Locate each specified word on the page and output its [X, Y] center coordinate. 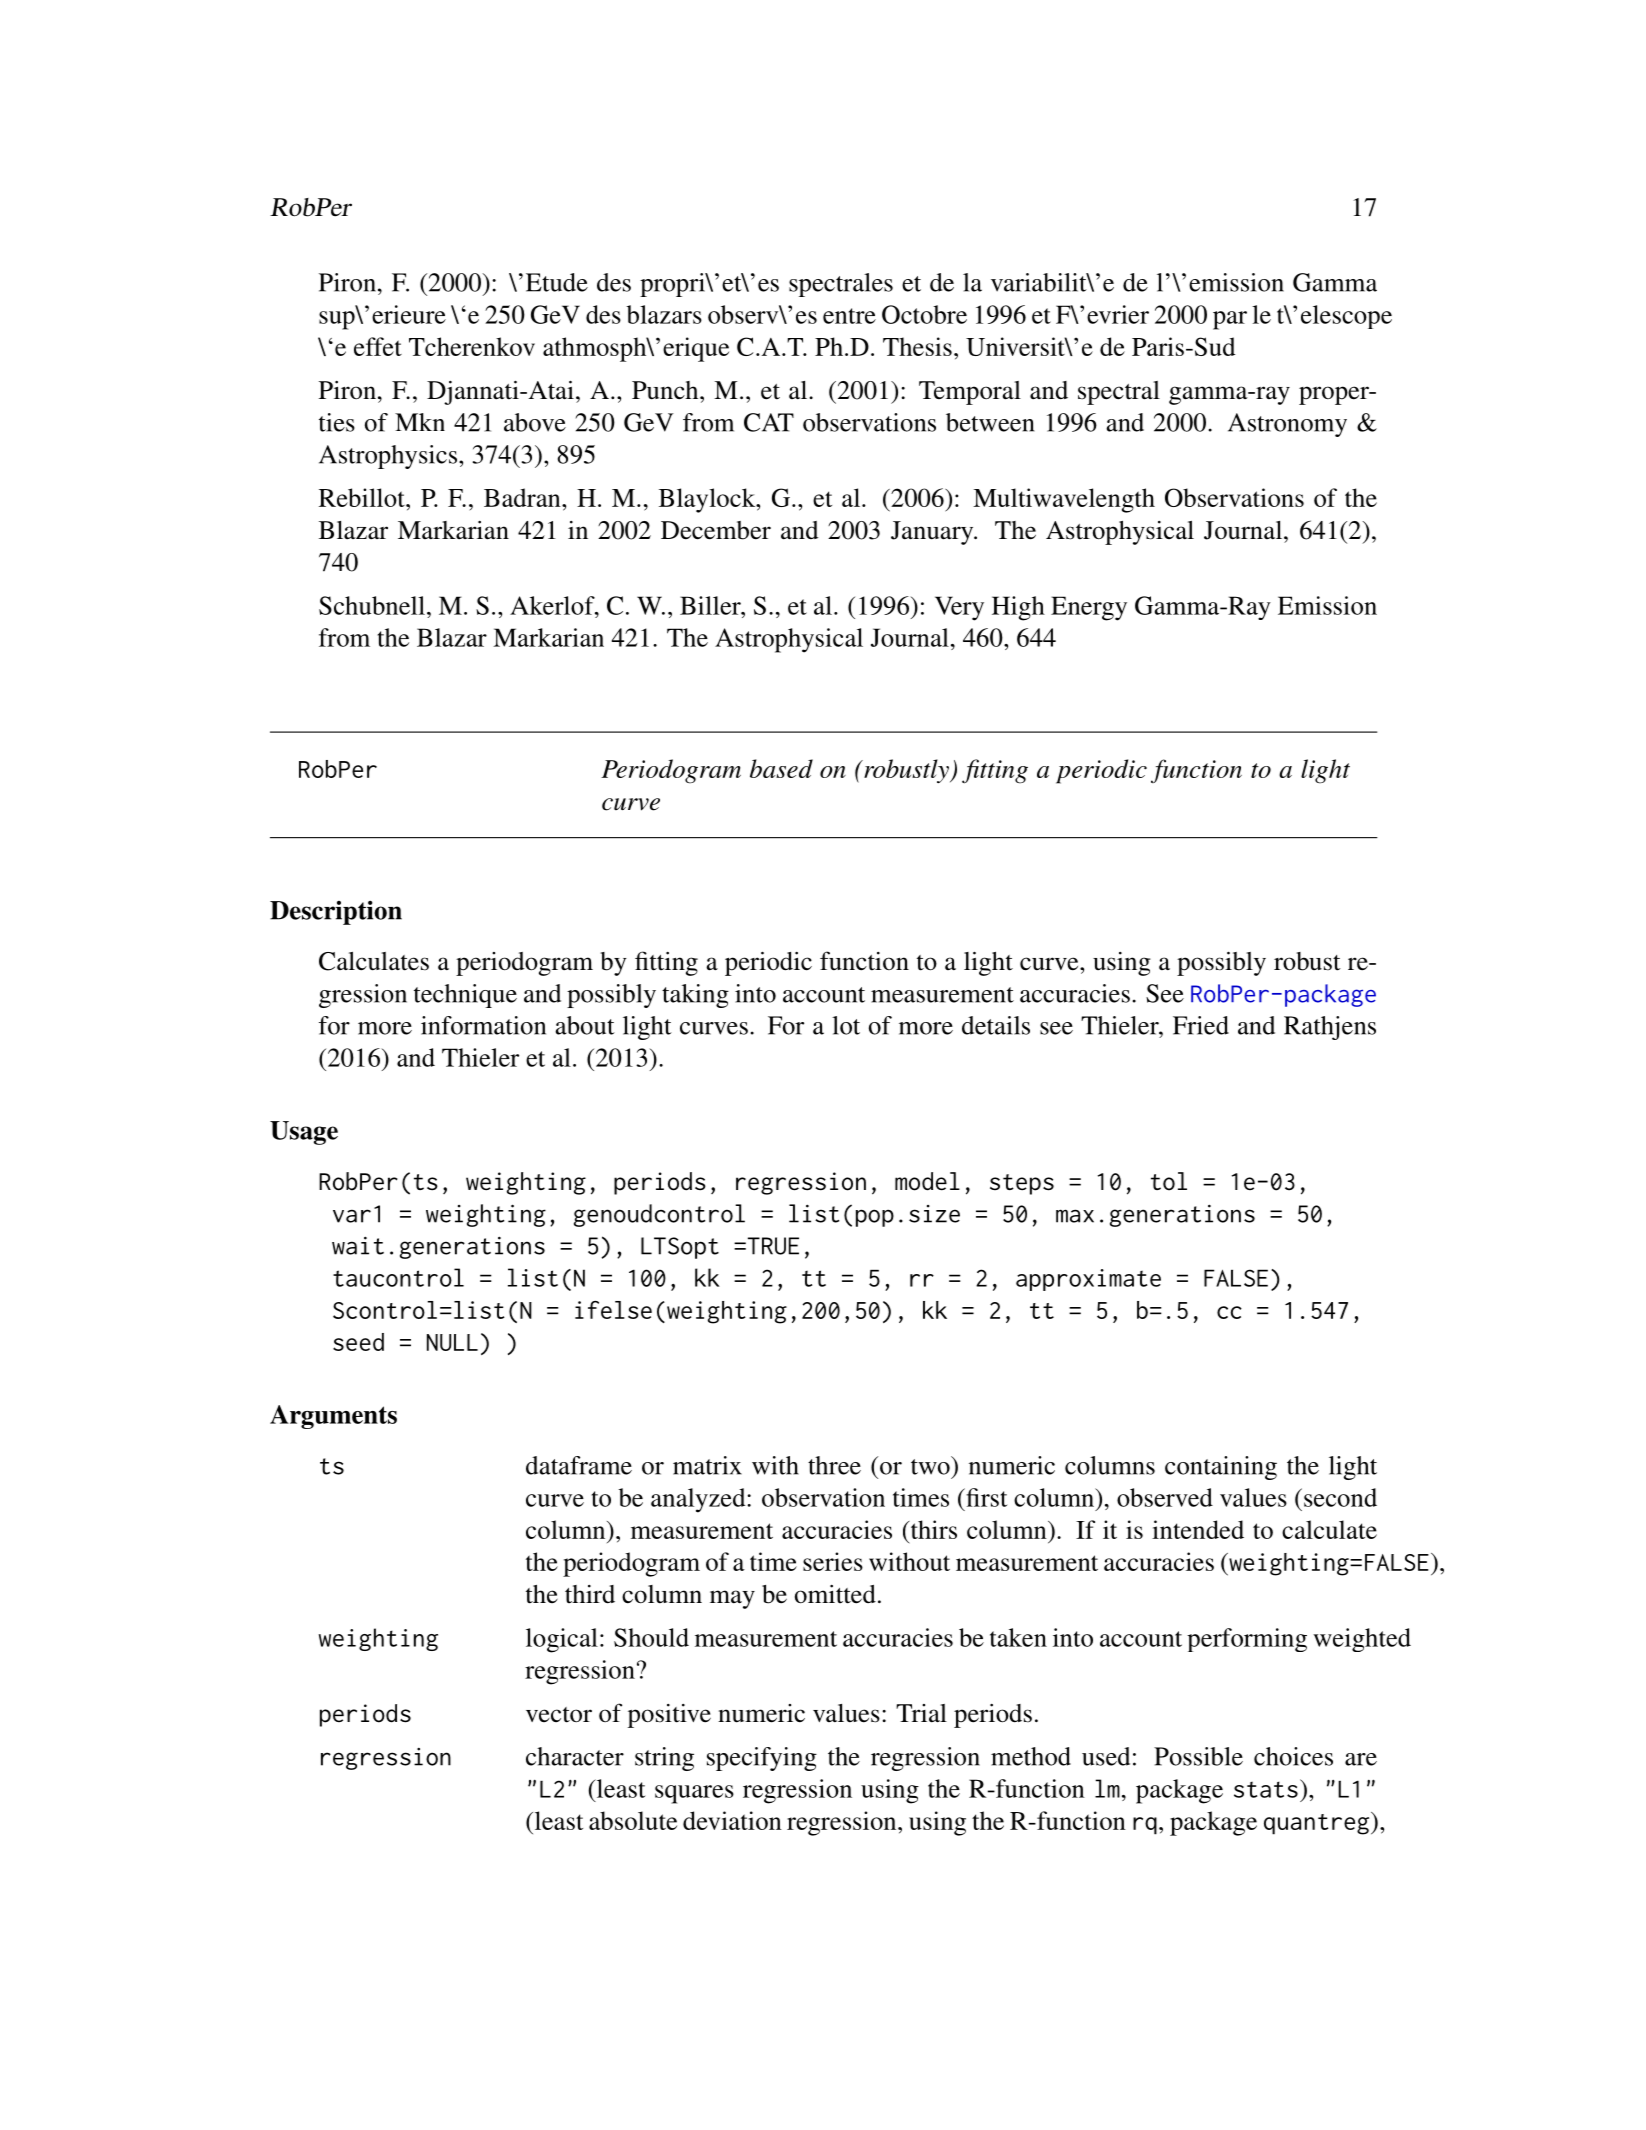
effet [378, 346]
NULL [452, 1342]
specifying [762, 1759]
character [575, 1756]
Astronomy [1287, 425]
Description [336, 912]
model [927, 1181]
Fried [1201, 1025]
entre [849, 316]
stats [1266, 1789]
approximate [1088, 1280]
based [781, 768]
